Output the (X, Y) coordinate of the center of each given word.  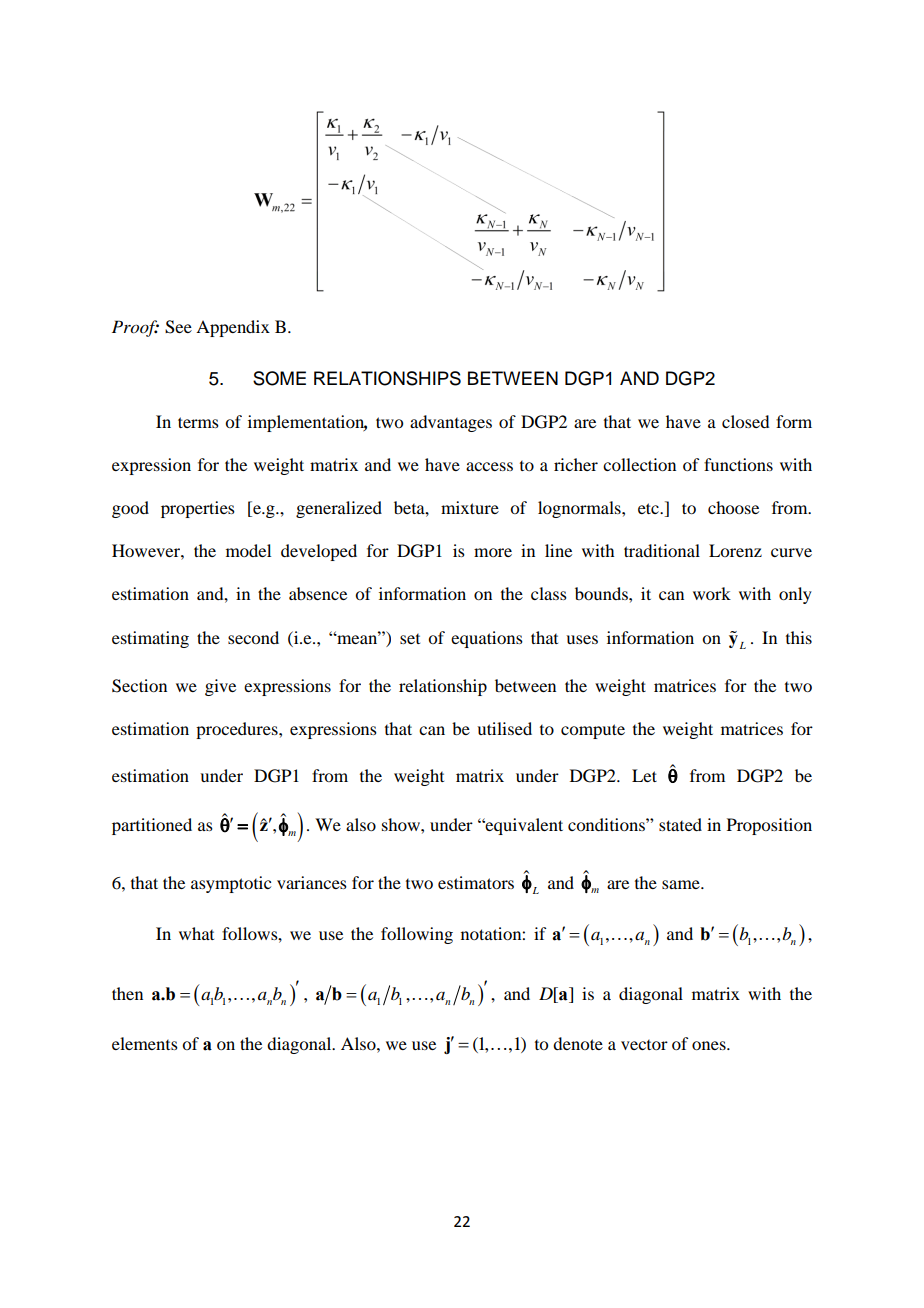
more (493, 552)
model (248, 550)
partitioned (152, 826)
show (402, 824)
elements (145, 1043)
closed (746, 421)
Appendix (233, 328)
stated (680, 824)
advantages (451, 423)
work (712, 593)
